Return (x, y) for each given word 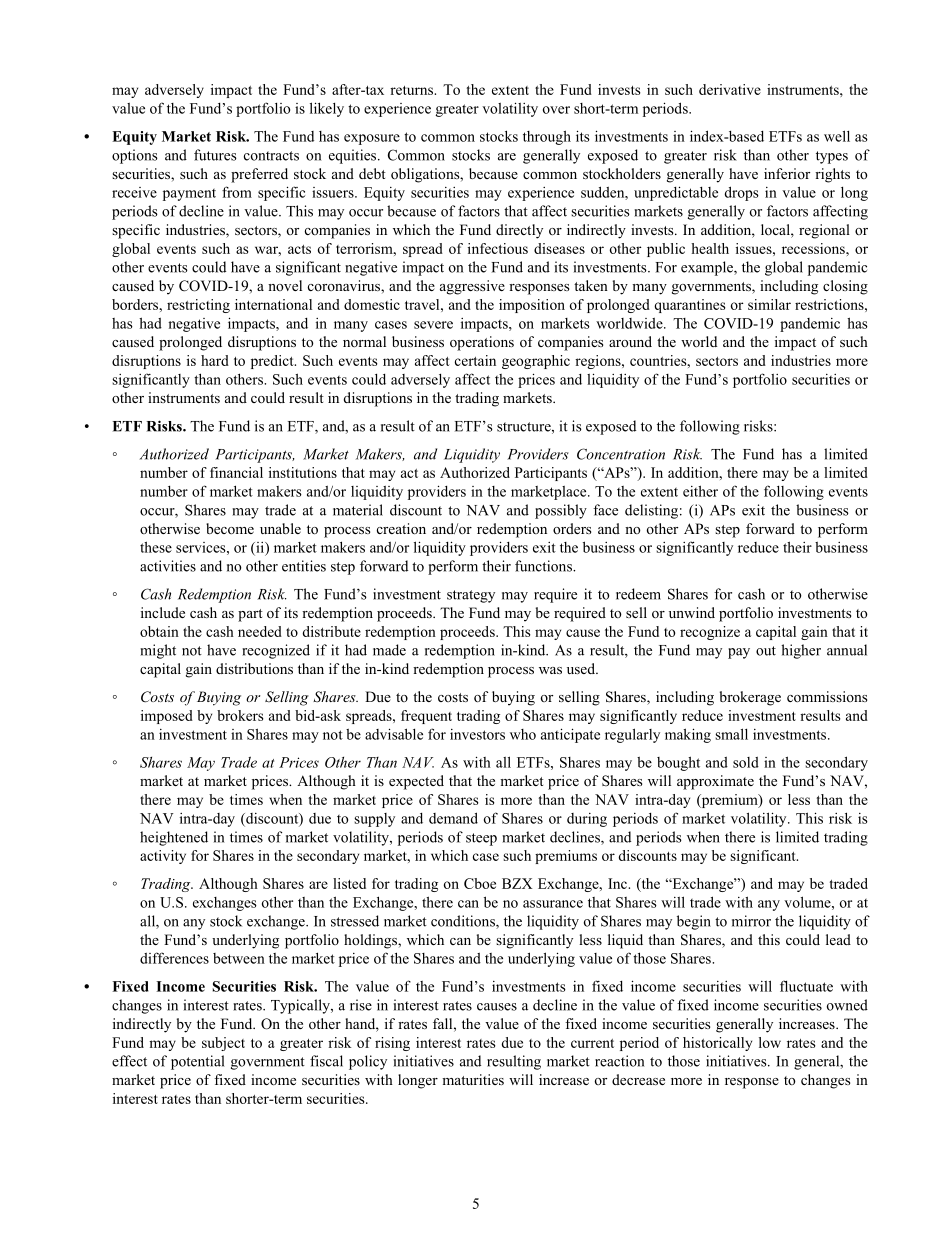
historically (717, 1044)
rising (392, 1044)
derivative (730, 89)
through (547, 137)
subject (223, 1044)
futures (215, 155)
